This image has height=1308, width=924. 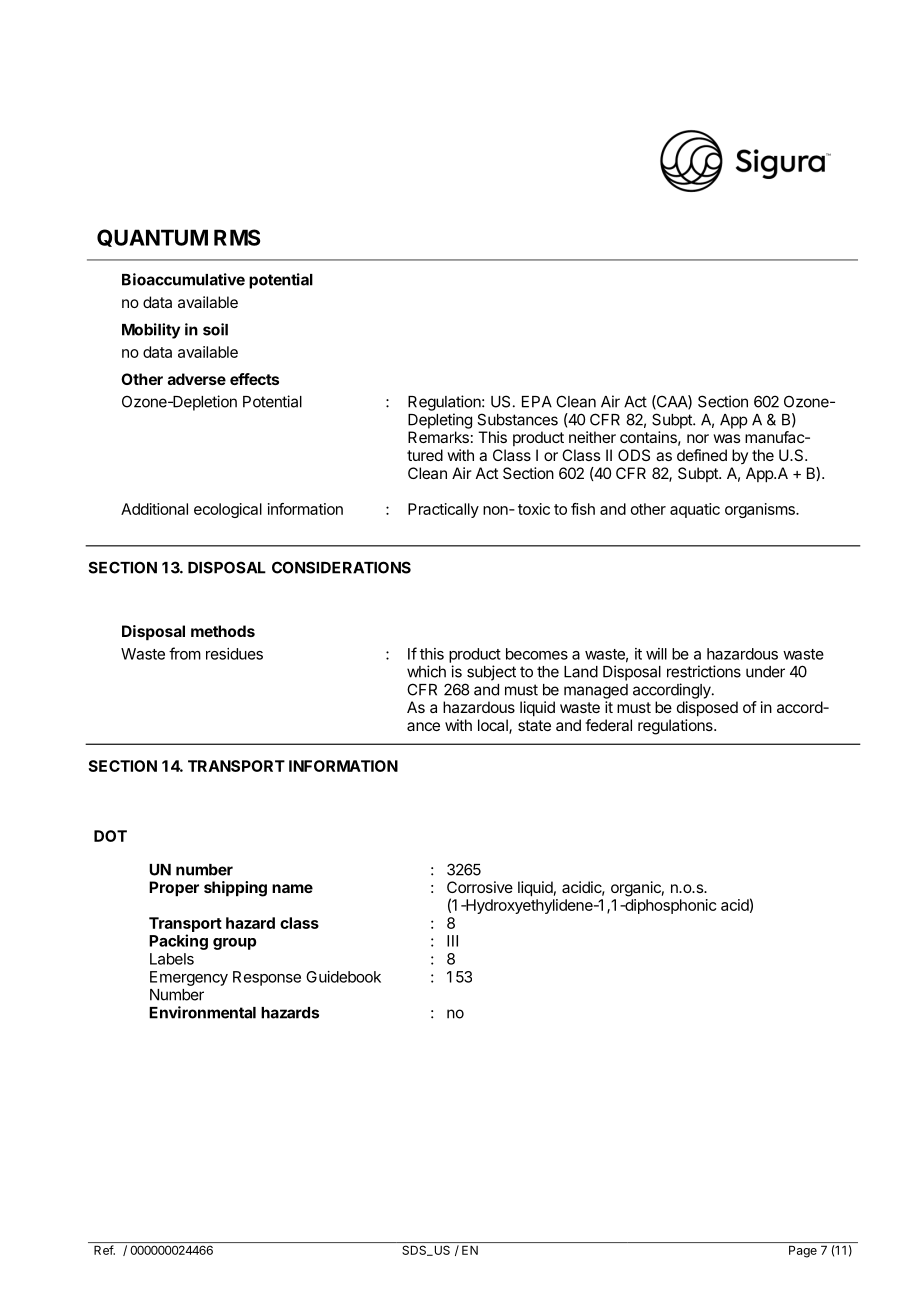 I want to click on III, so click(x=452, y=941).
